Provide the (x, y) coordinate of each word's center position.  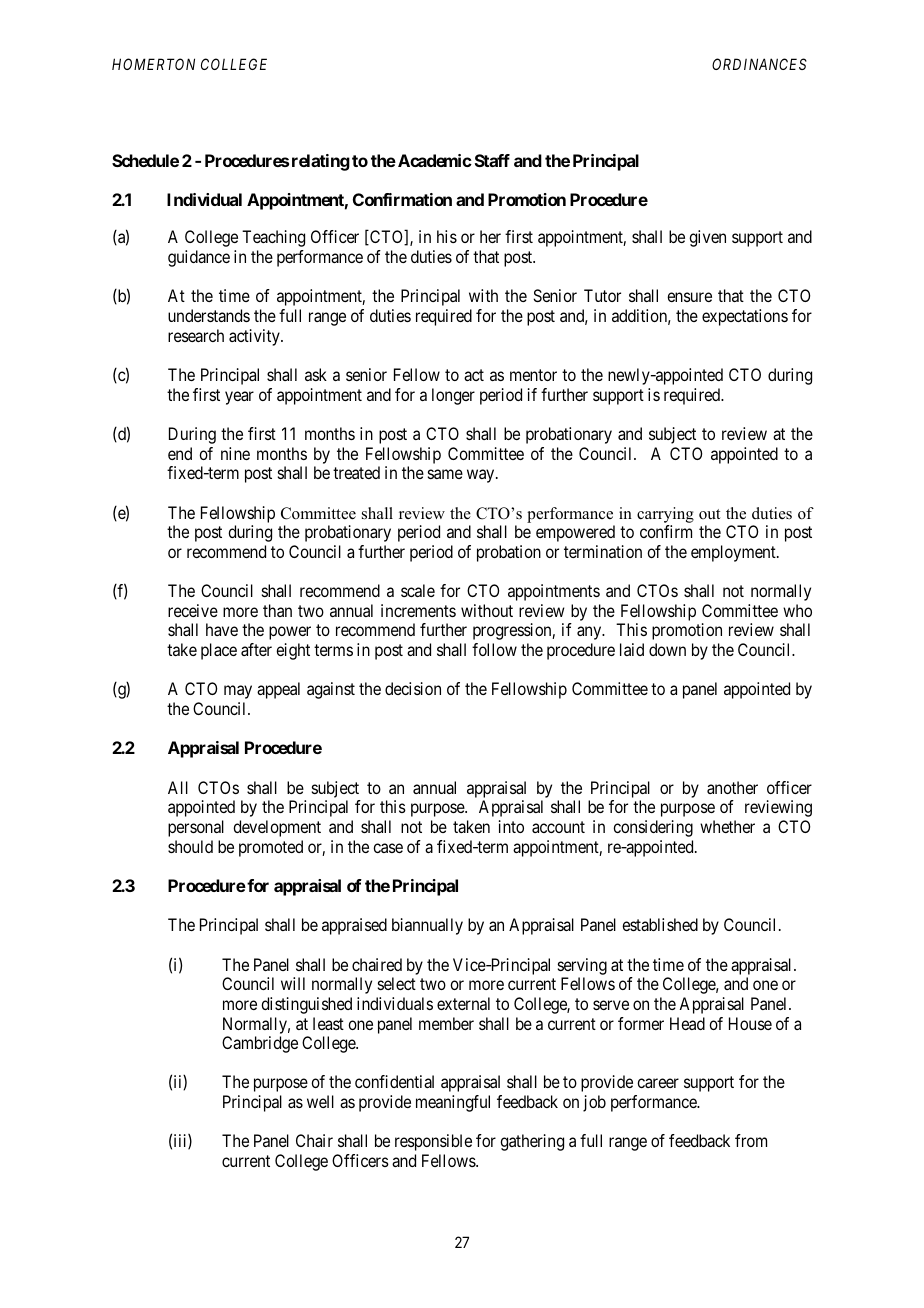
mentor (533, 375)
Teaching (273, 238)
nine (235, 453)
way (482, 476)
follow (494, 649)
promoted (271, 848)
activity (255, 337)
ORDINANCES (759, 64)
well (320, 1101)
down (667, 649)
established (660, 924)
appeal (278, 690)
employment (734, 553)
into (511, 826)
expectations (745, 317)
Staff (492, 160)
